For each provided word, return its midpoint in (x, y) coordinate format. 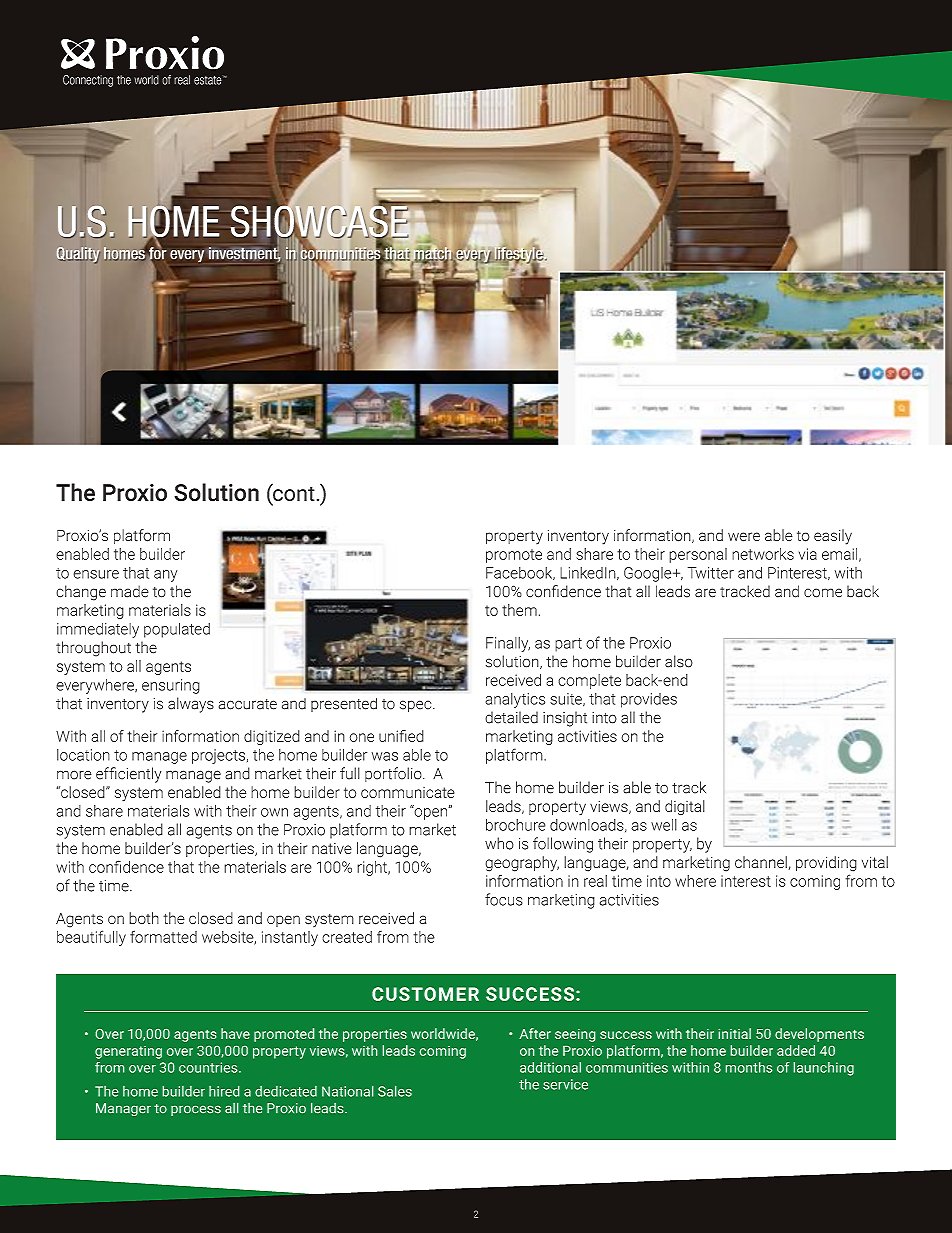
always (191, 705)
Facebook (520, 573)
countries (209, 1067)
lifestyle (520, 256)
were (744, 537)
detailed (511, 717)
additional (550, 1067)
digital (685, 807)
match (433, 254)
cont (293, 494)
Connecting (88, 81)
